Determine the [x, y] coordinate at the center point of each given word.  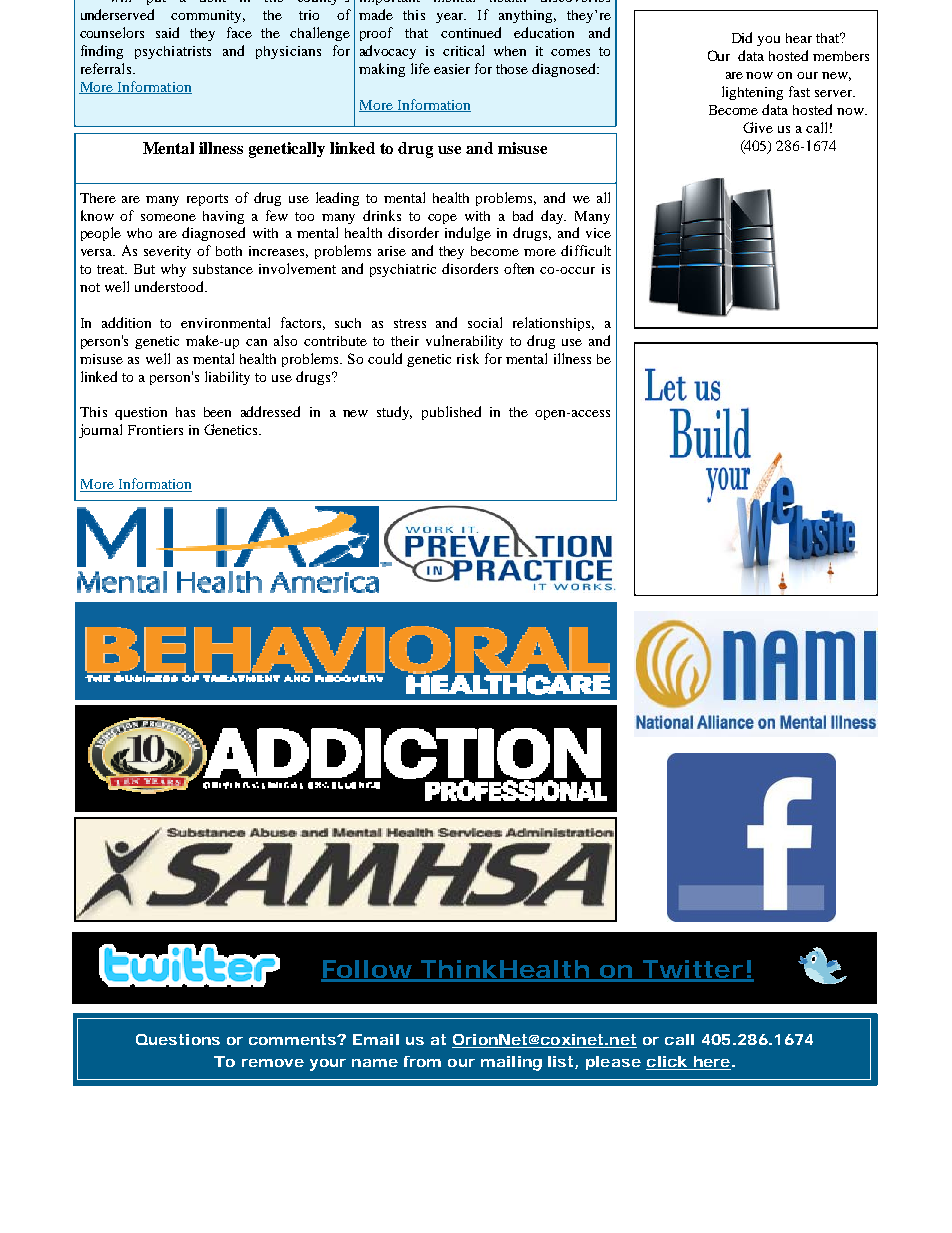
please [613, 1063]
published [451, 413]
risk [468, 358]
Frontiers [155, 430]
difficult [586, 250]
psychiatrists [173, 52]
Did [742, 37]
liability [227, 378]
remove [273, 1063]
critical [463, 50]
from [422, 1061]
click [667, 1061]
